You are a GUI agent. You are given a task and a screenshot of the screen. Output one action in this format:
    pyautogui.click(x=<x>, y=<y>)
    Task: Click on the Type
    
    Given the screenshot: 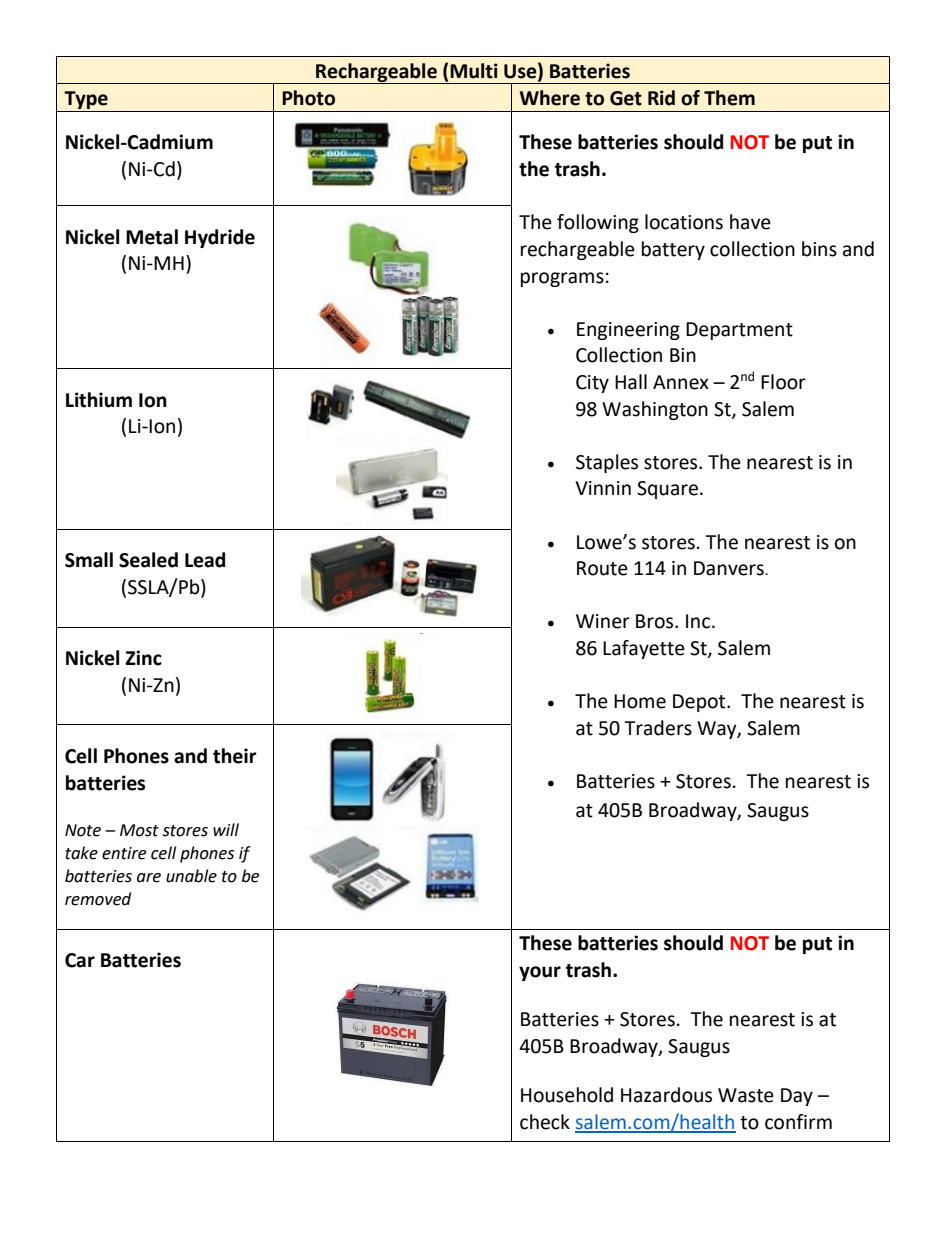 What is the action you would take?
    pyautogui.click(x=86, y=100)
